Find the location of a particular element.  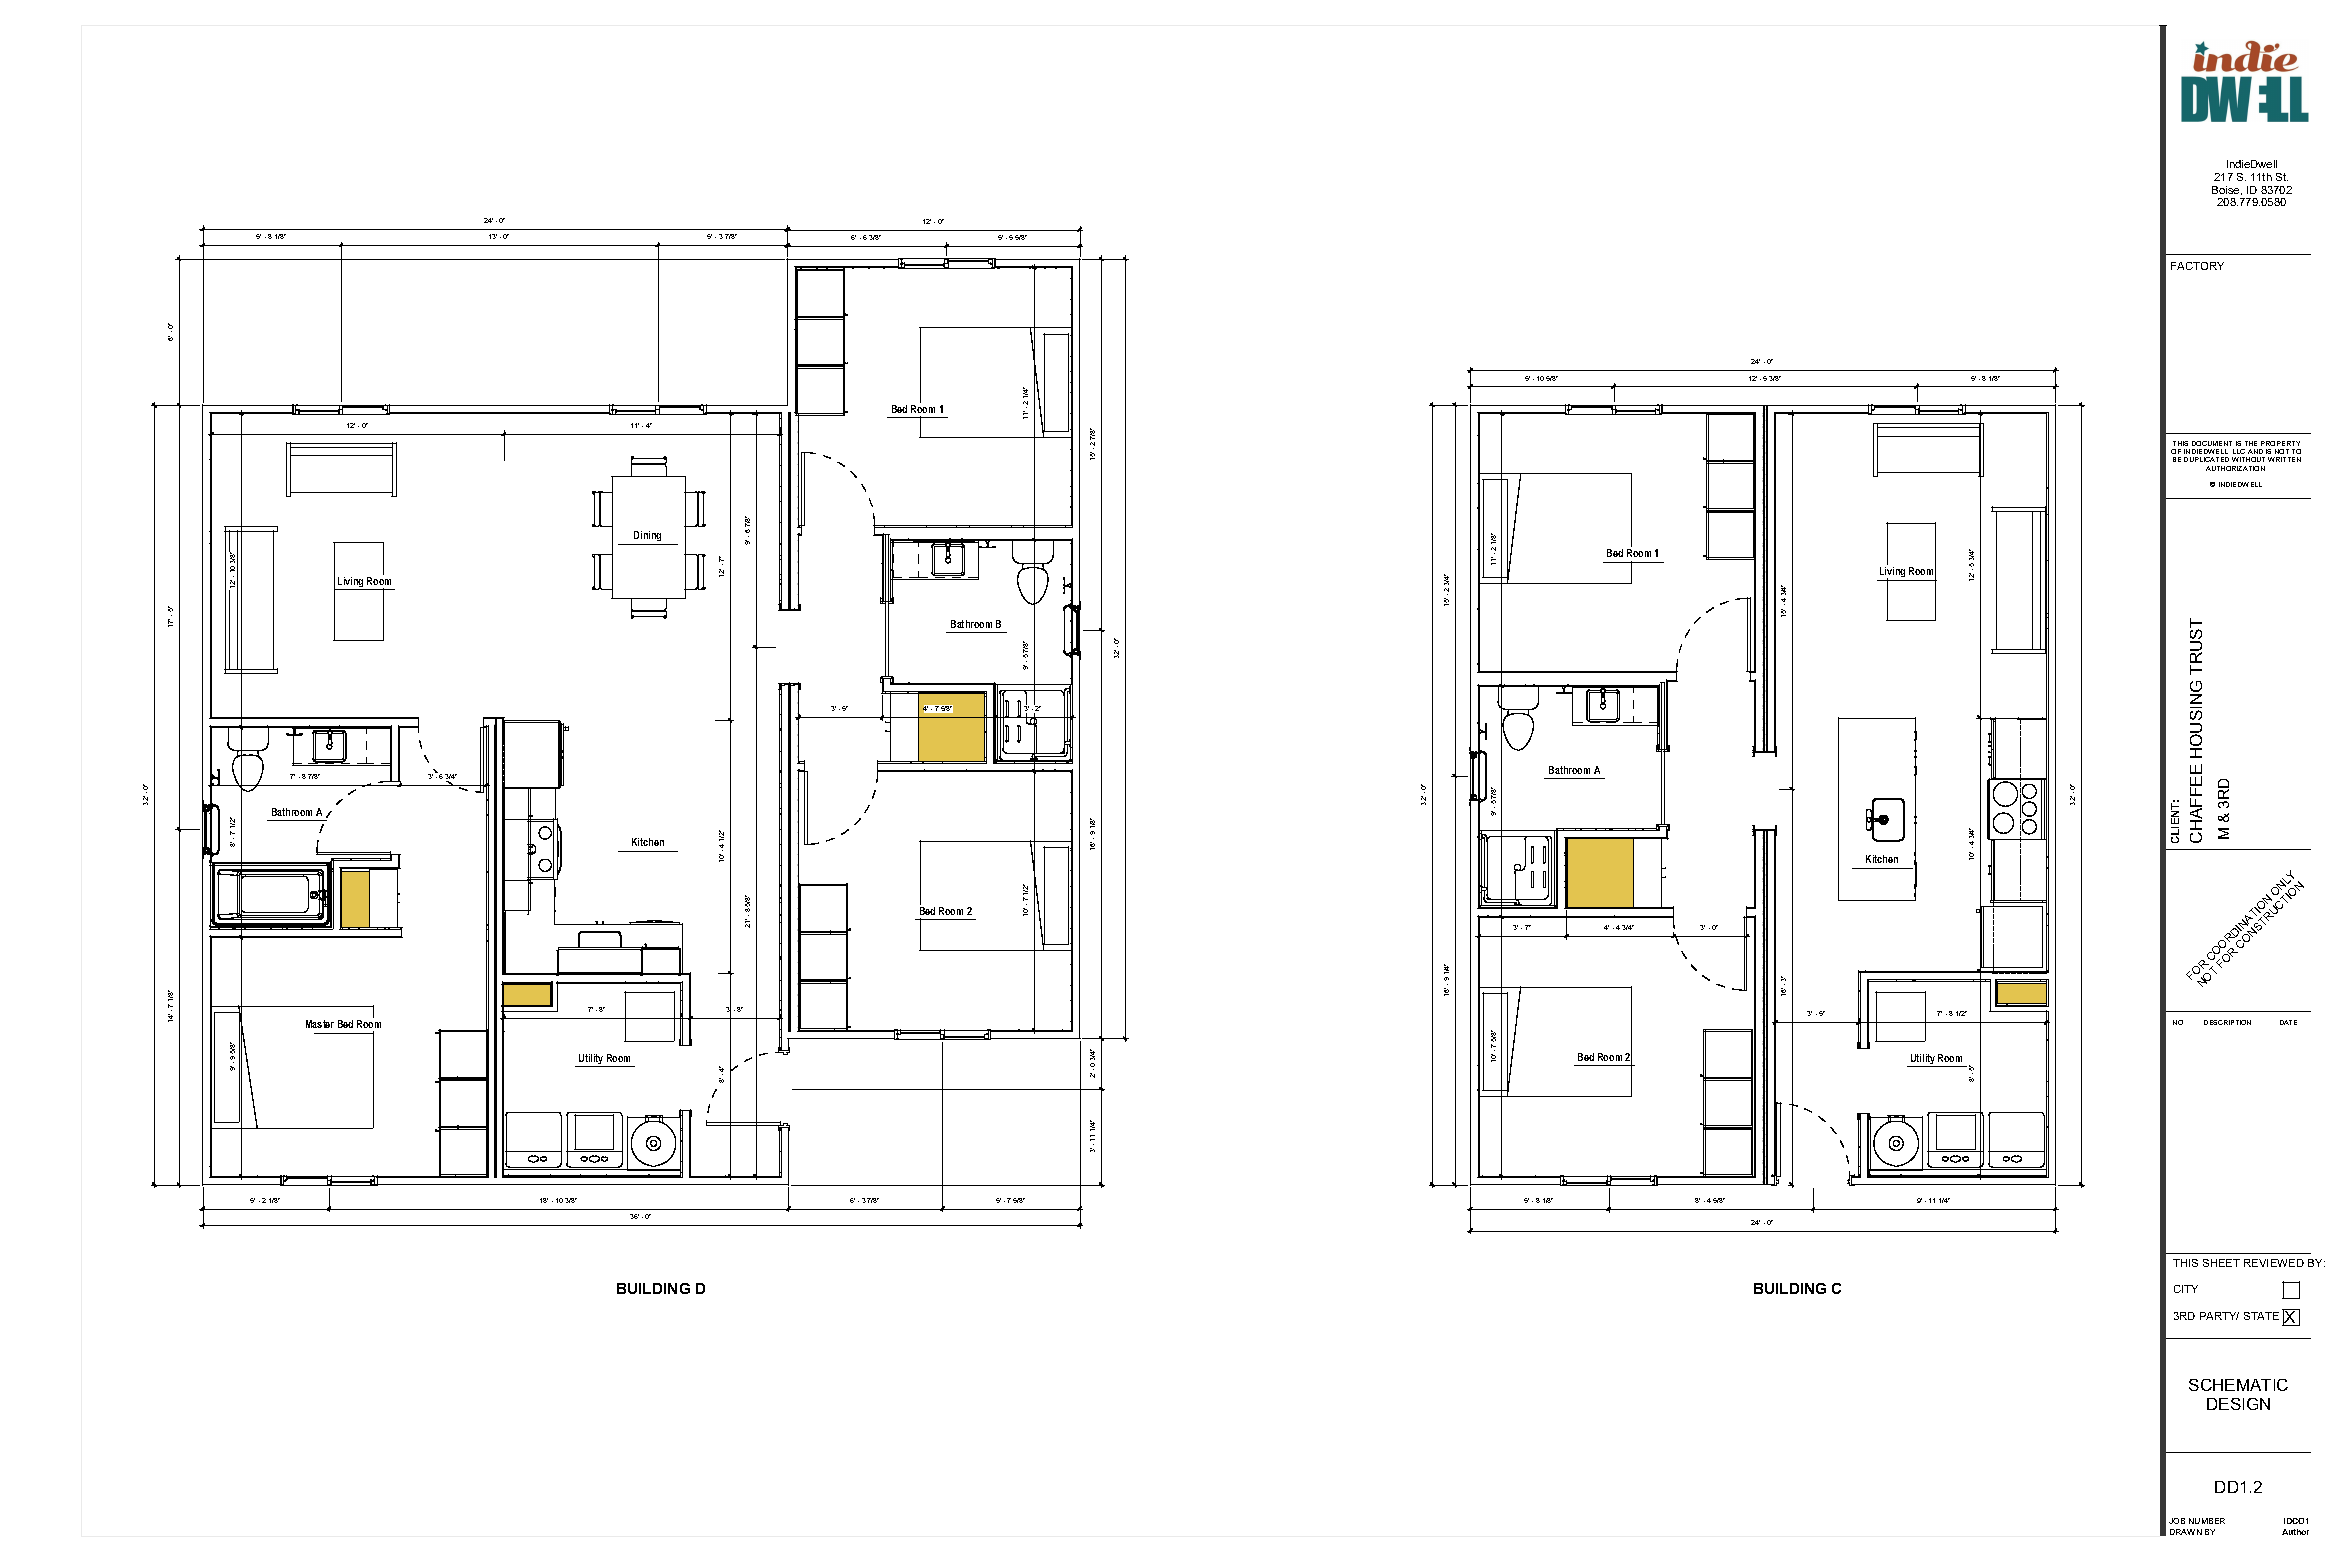

DOCUMENT is located at coordinates (2212, 443).
